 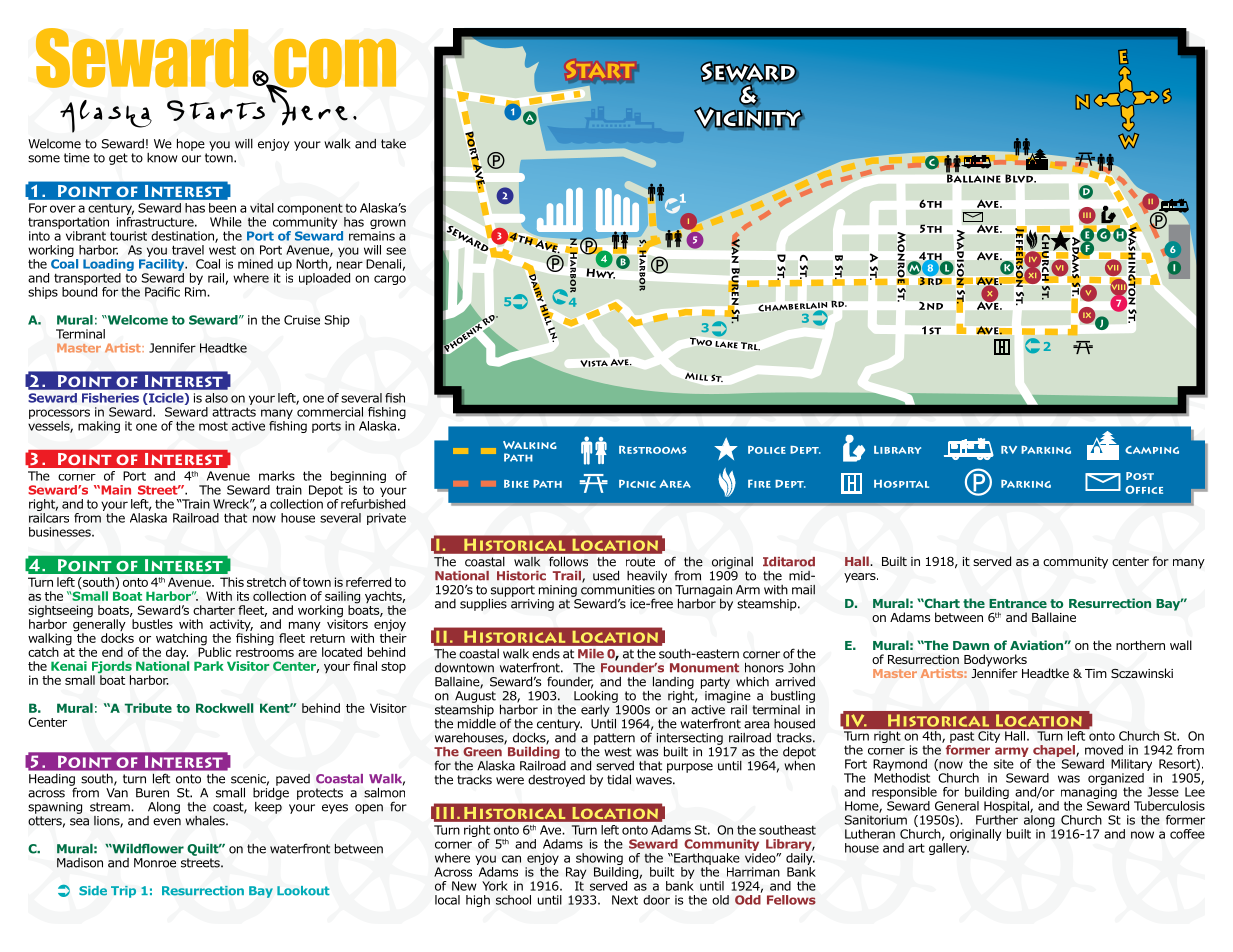 I want to click on Picnic, so click(x=637, y=484).
